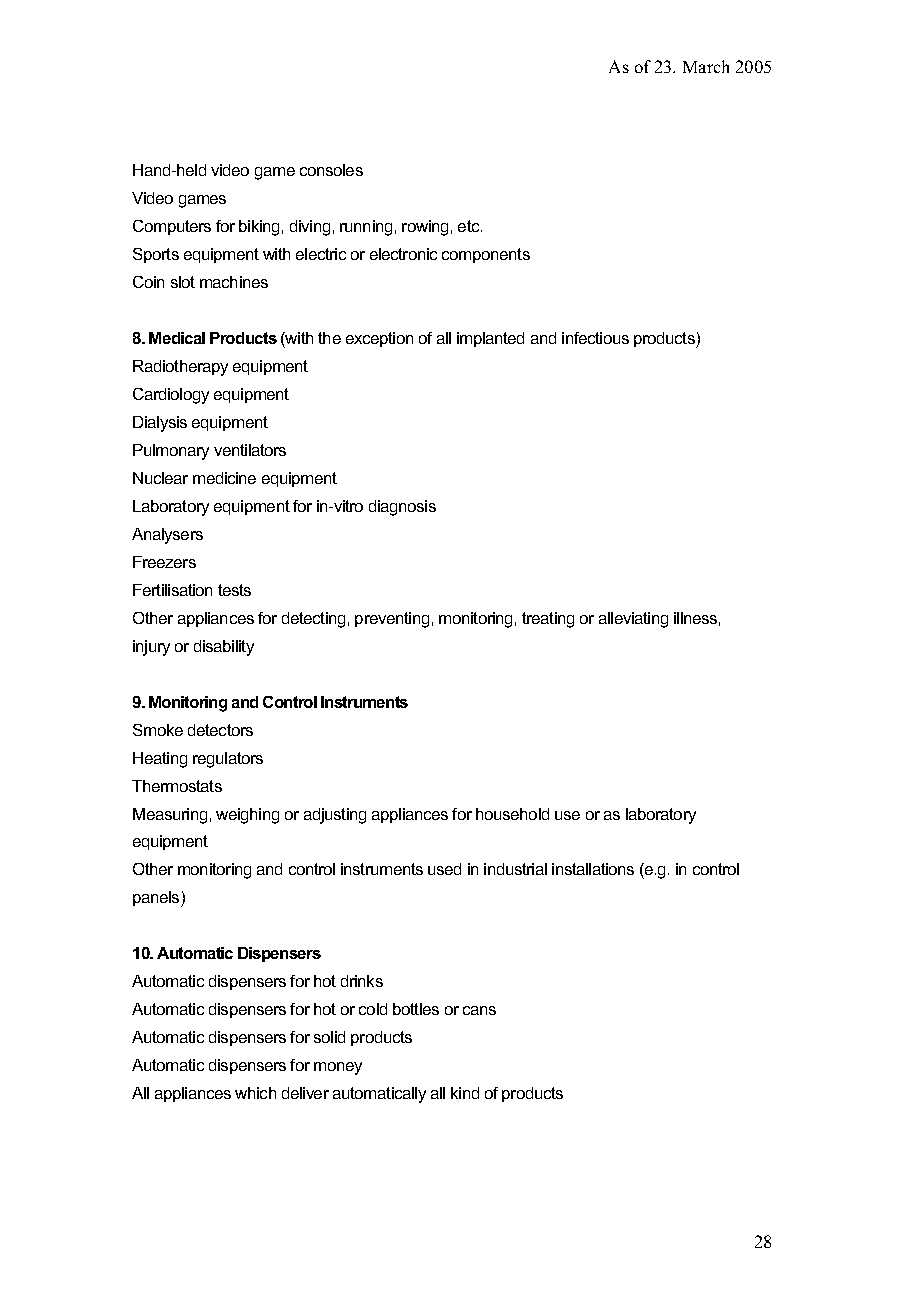 This screenshot has width=924, height=1308. Describe the element at coordinates (465, 1093) in the screenshot. I see `kind` at that location.
